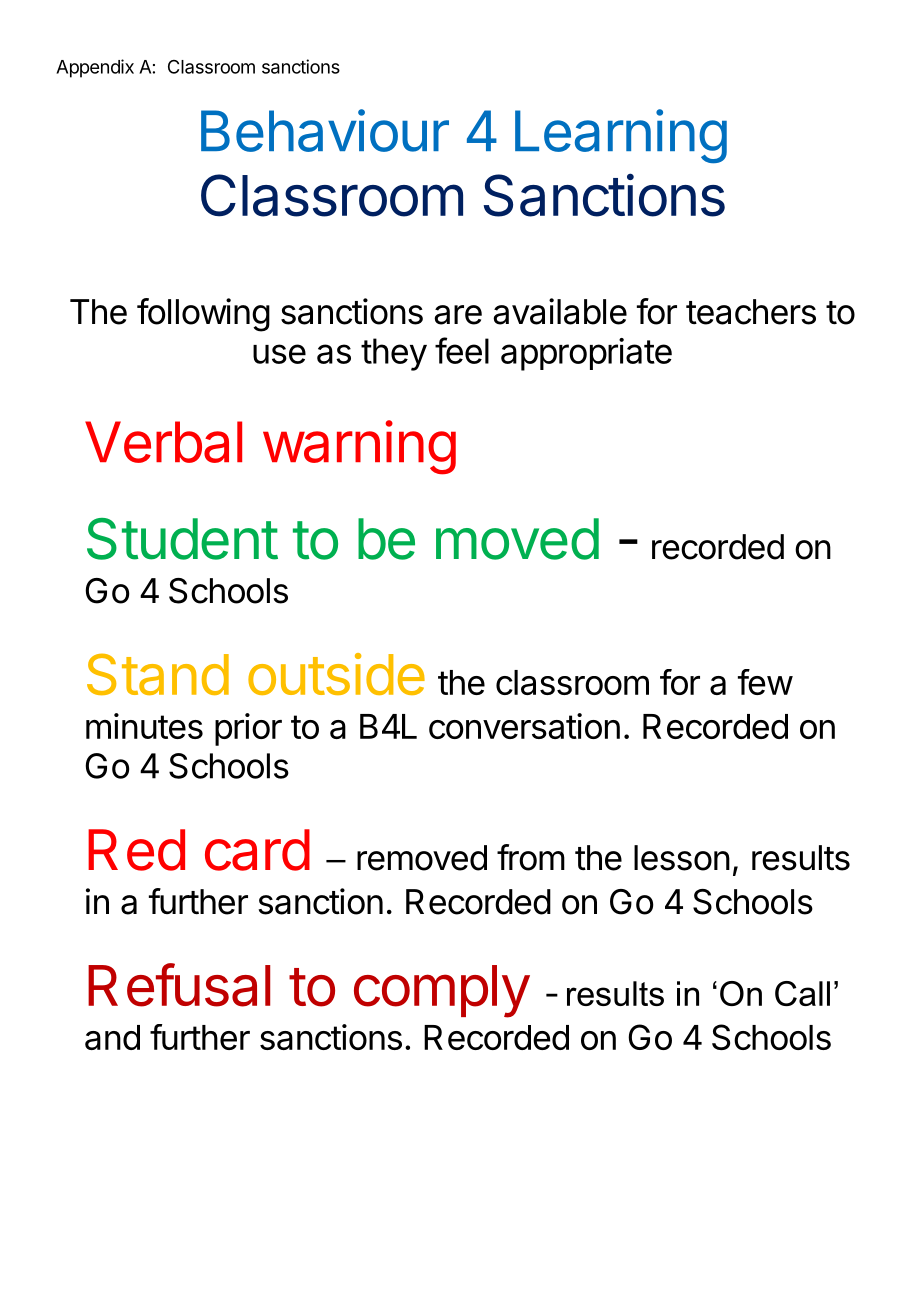 This screenshot has width=924, height=1309. I want to click on comply, so click(442, 991).
